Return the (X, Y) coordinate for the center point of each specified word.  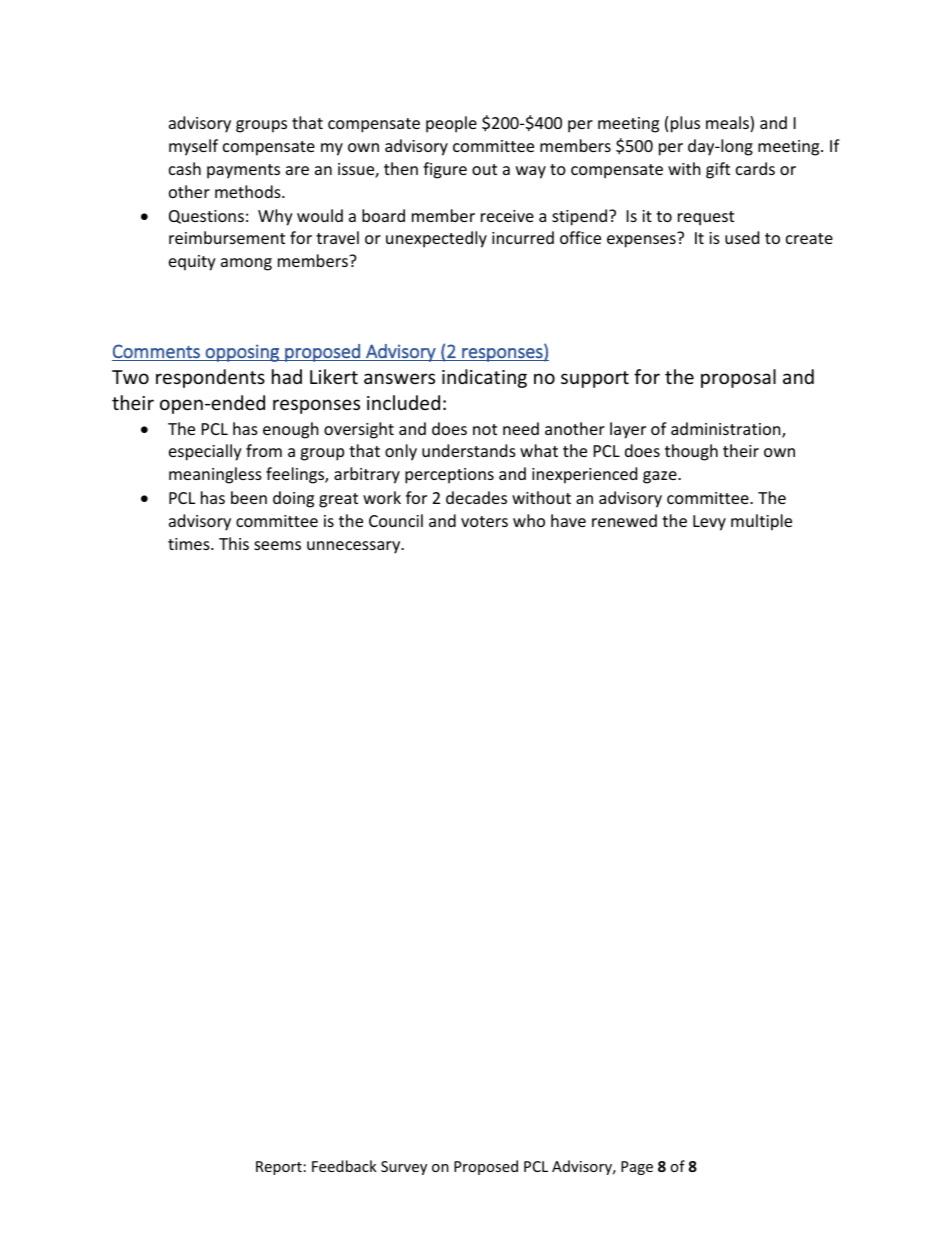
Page (637, 1168)
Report (279, 1168)
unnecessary (355, 547)
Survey (404, 1168)
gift (718, 170)
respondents (210, 378)
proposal (738, 378)
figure (445, 170)
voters (484, 521)
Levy (709, 523)
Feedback (344, 1166)
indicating (484, 378)
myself (193, 147)
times (190, 544)
